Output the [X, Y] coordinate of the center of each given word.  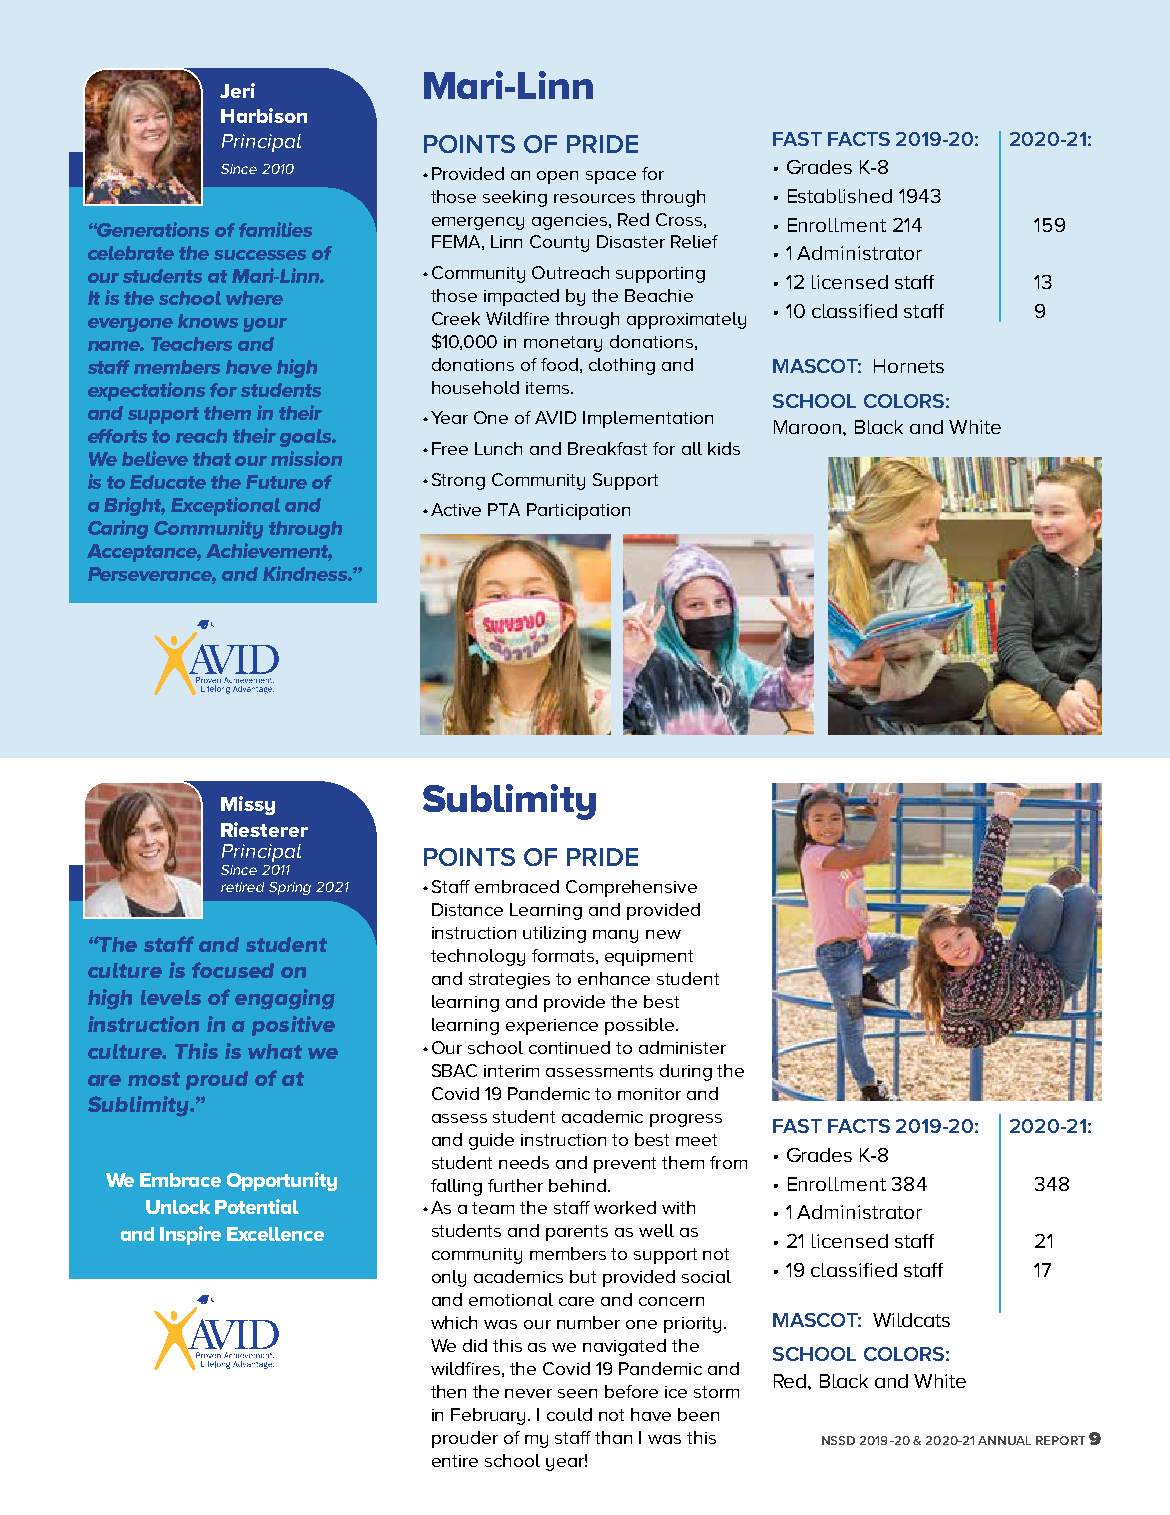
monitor [649, 1094]
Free [450, 448]
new [663, 934]
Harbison [264, 115]
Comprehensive [631, 888]
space [611, 177]
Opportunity [282, 1181]
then [448, 1391]
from [728, 1162]
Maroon [809, 427]
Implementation [648, 419]
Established [840, 196]
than [613, 1437]
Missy [248, 805]
